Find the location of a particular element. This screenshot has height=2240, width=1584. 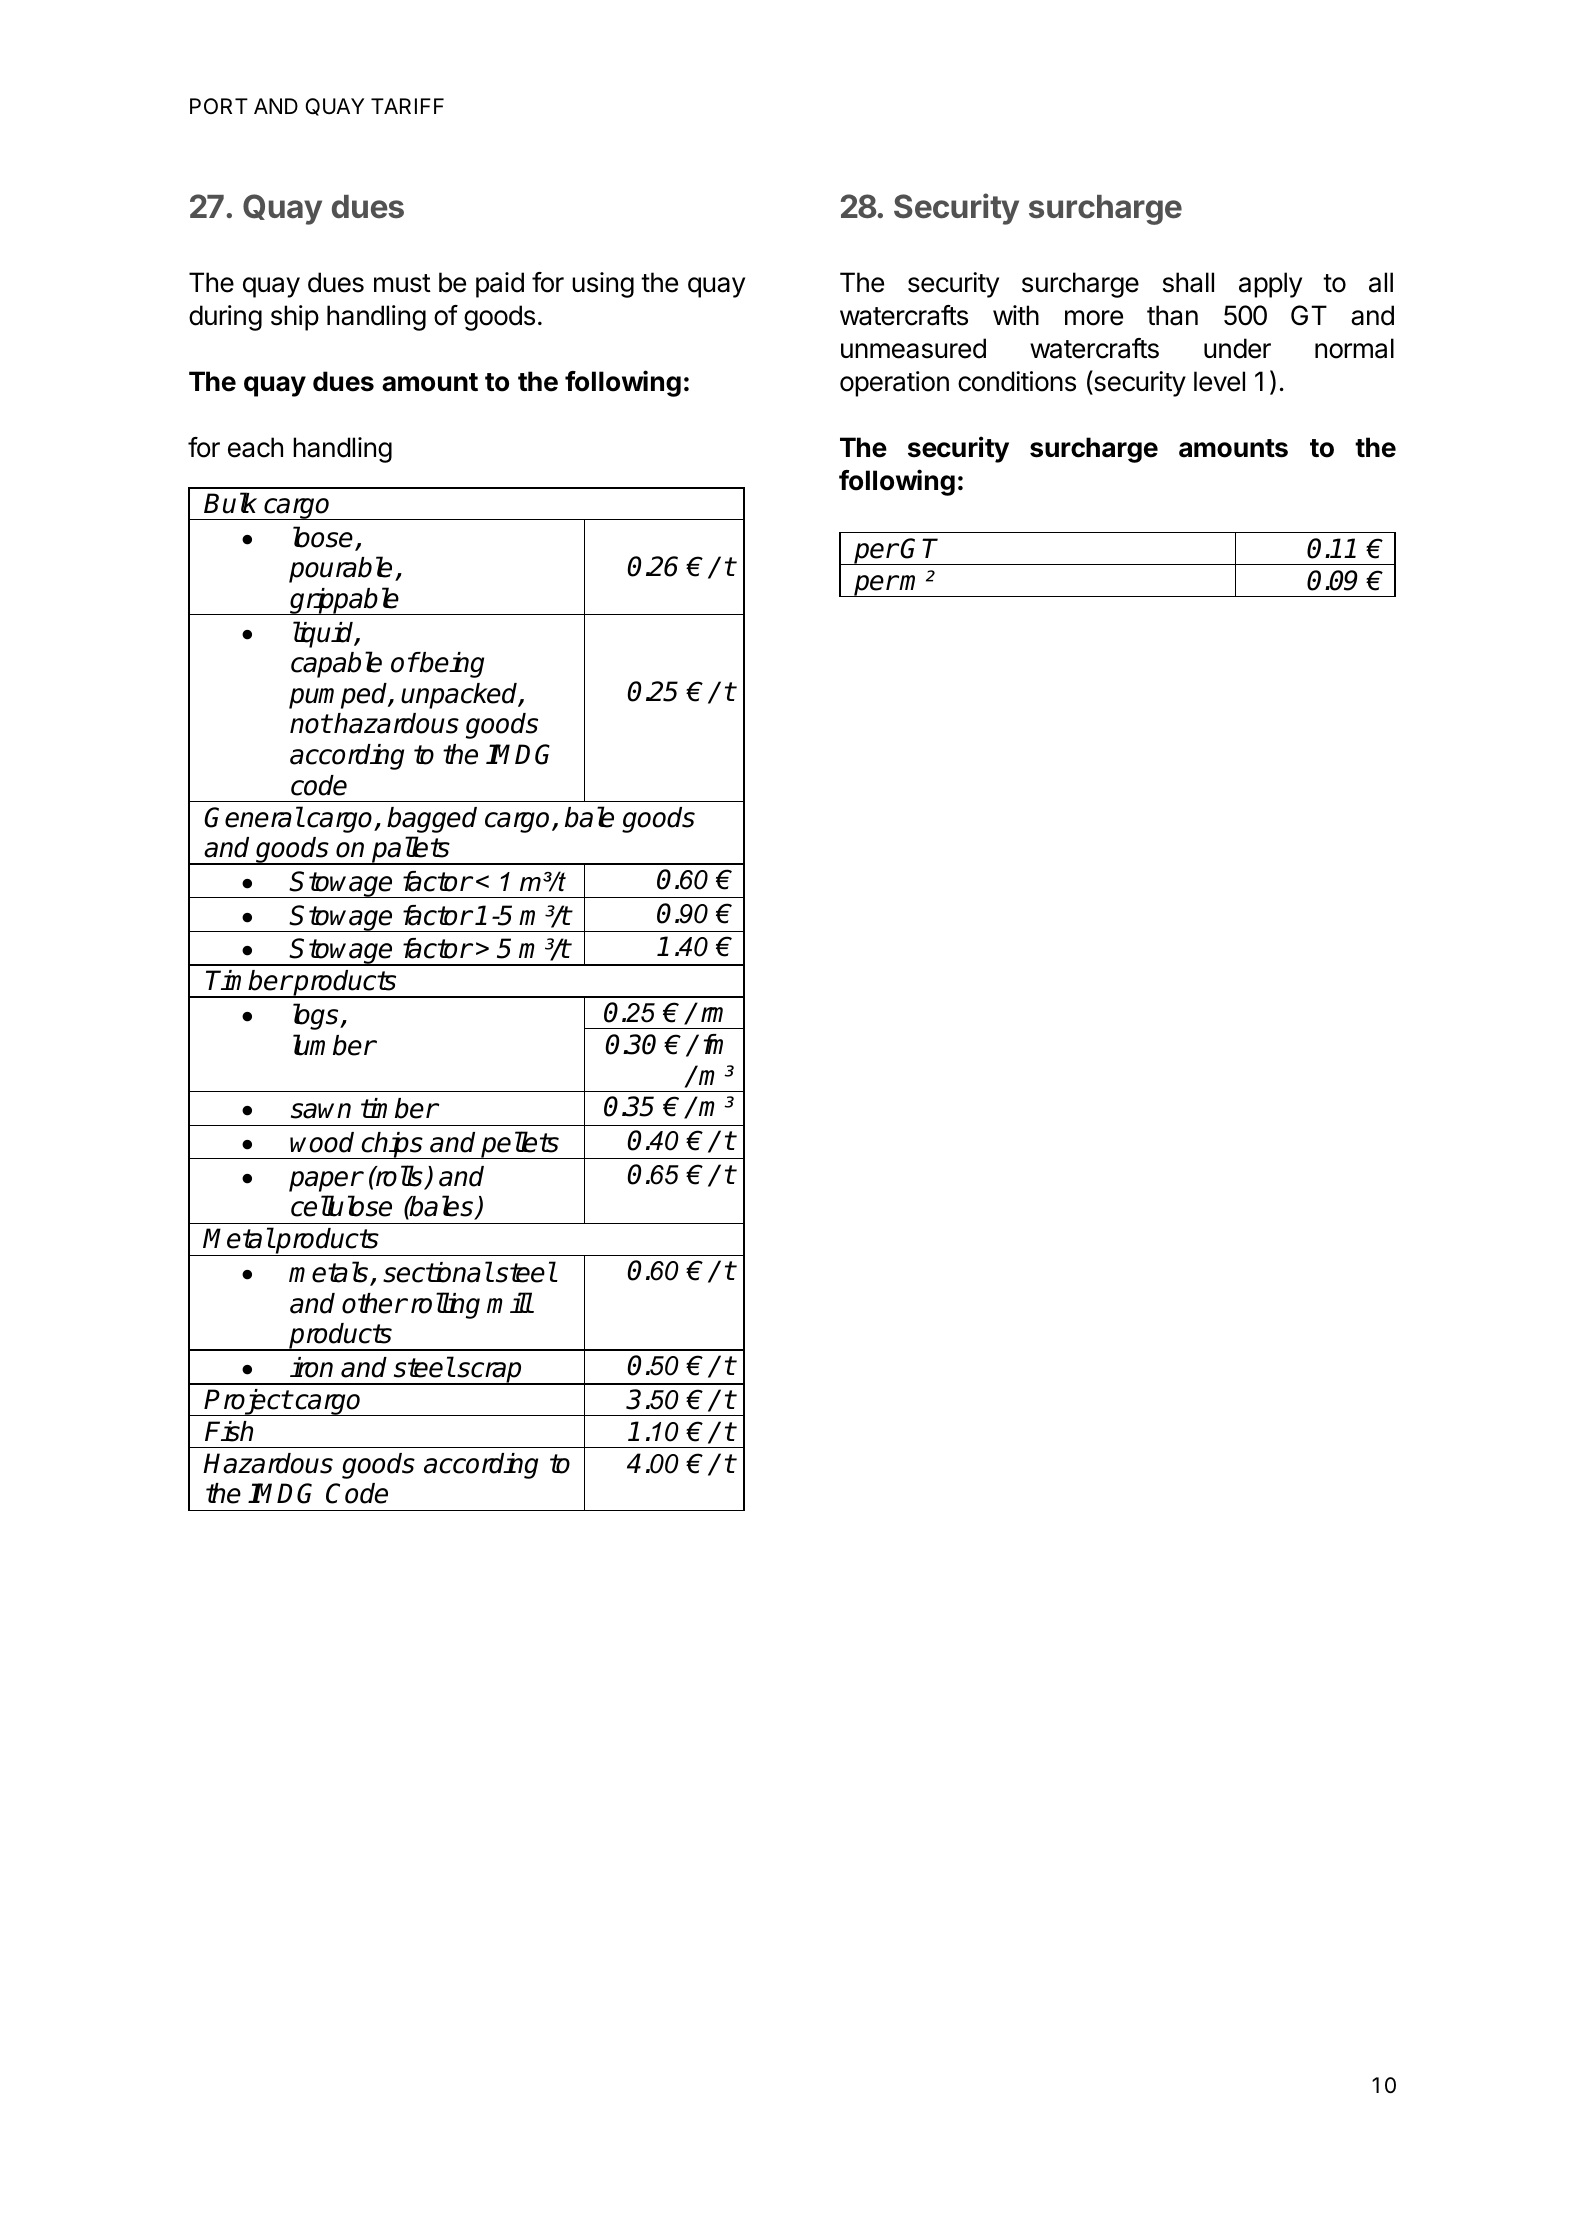

bagged is located at coordinates (432, 820).
